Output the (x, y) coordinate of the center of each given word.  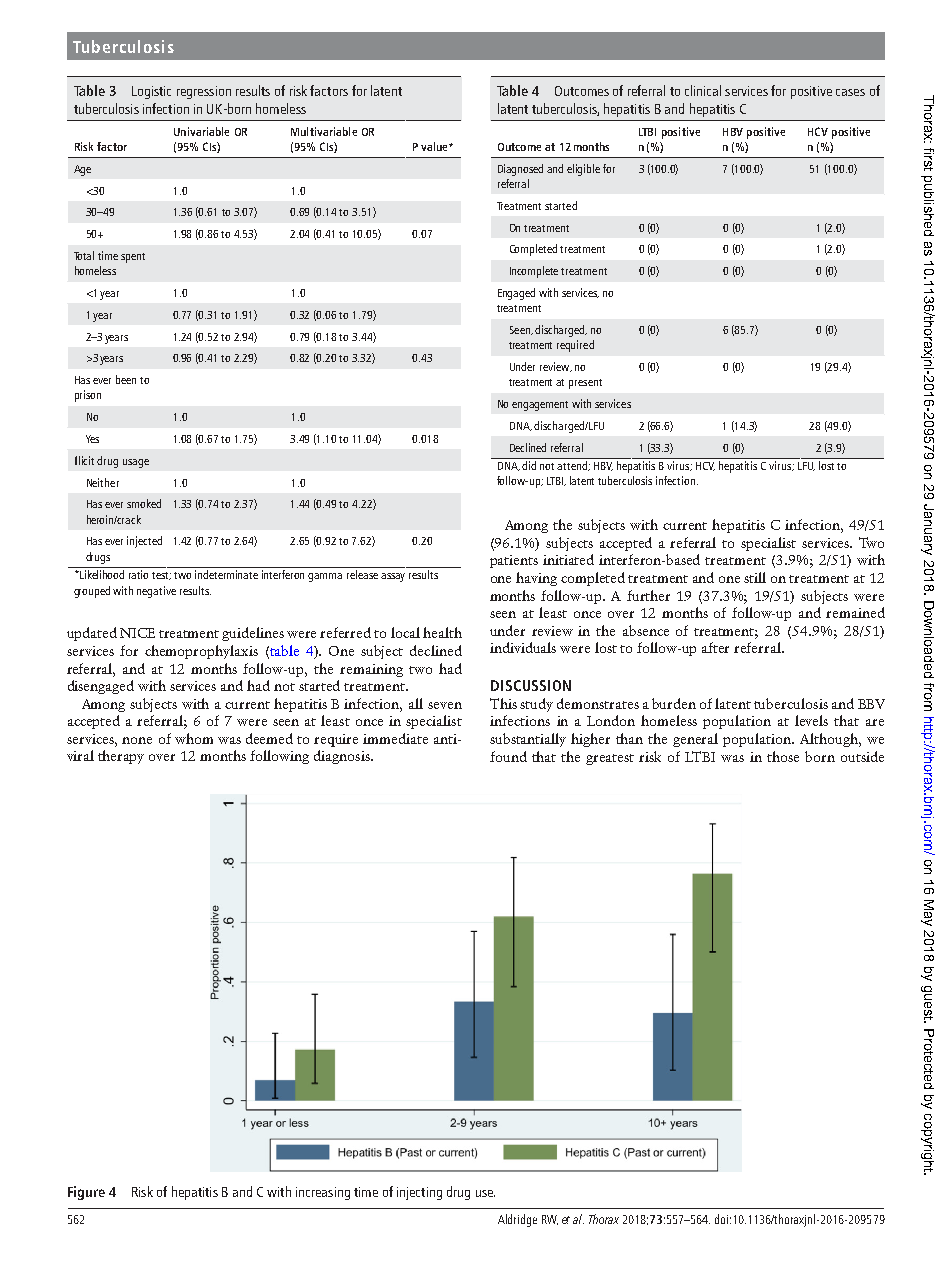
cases (850, 92)
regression (204, 92)
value (435, 146)
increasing (323, 1193)
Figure (86, 1193)
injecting (419, 1193)
